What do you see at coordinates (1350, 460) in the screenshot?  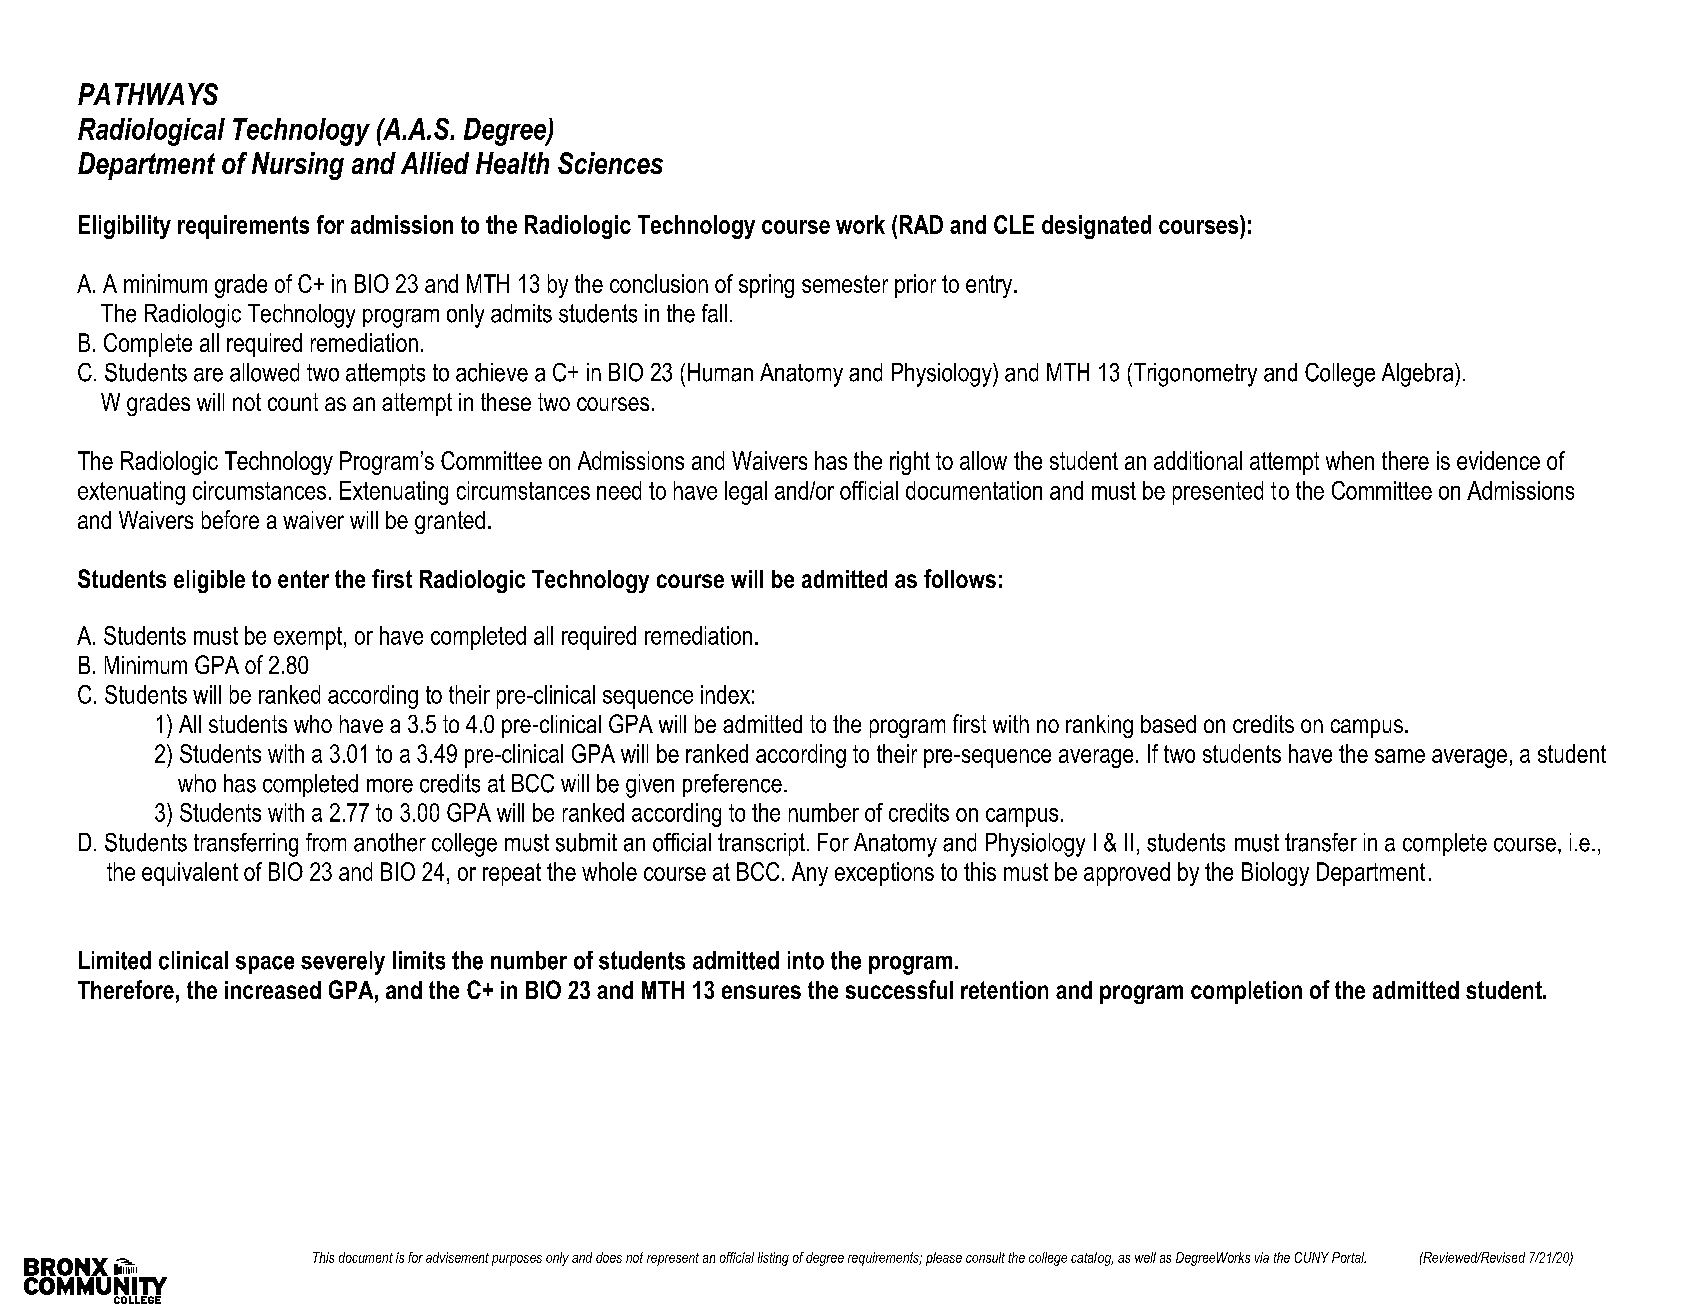 I see `when` at bounding box center [1350, 460].
